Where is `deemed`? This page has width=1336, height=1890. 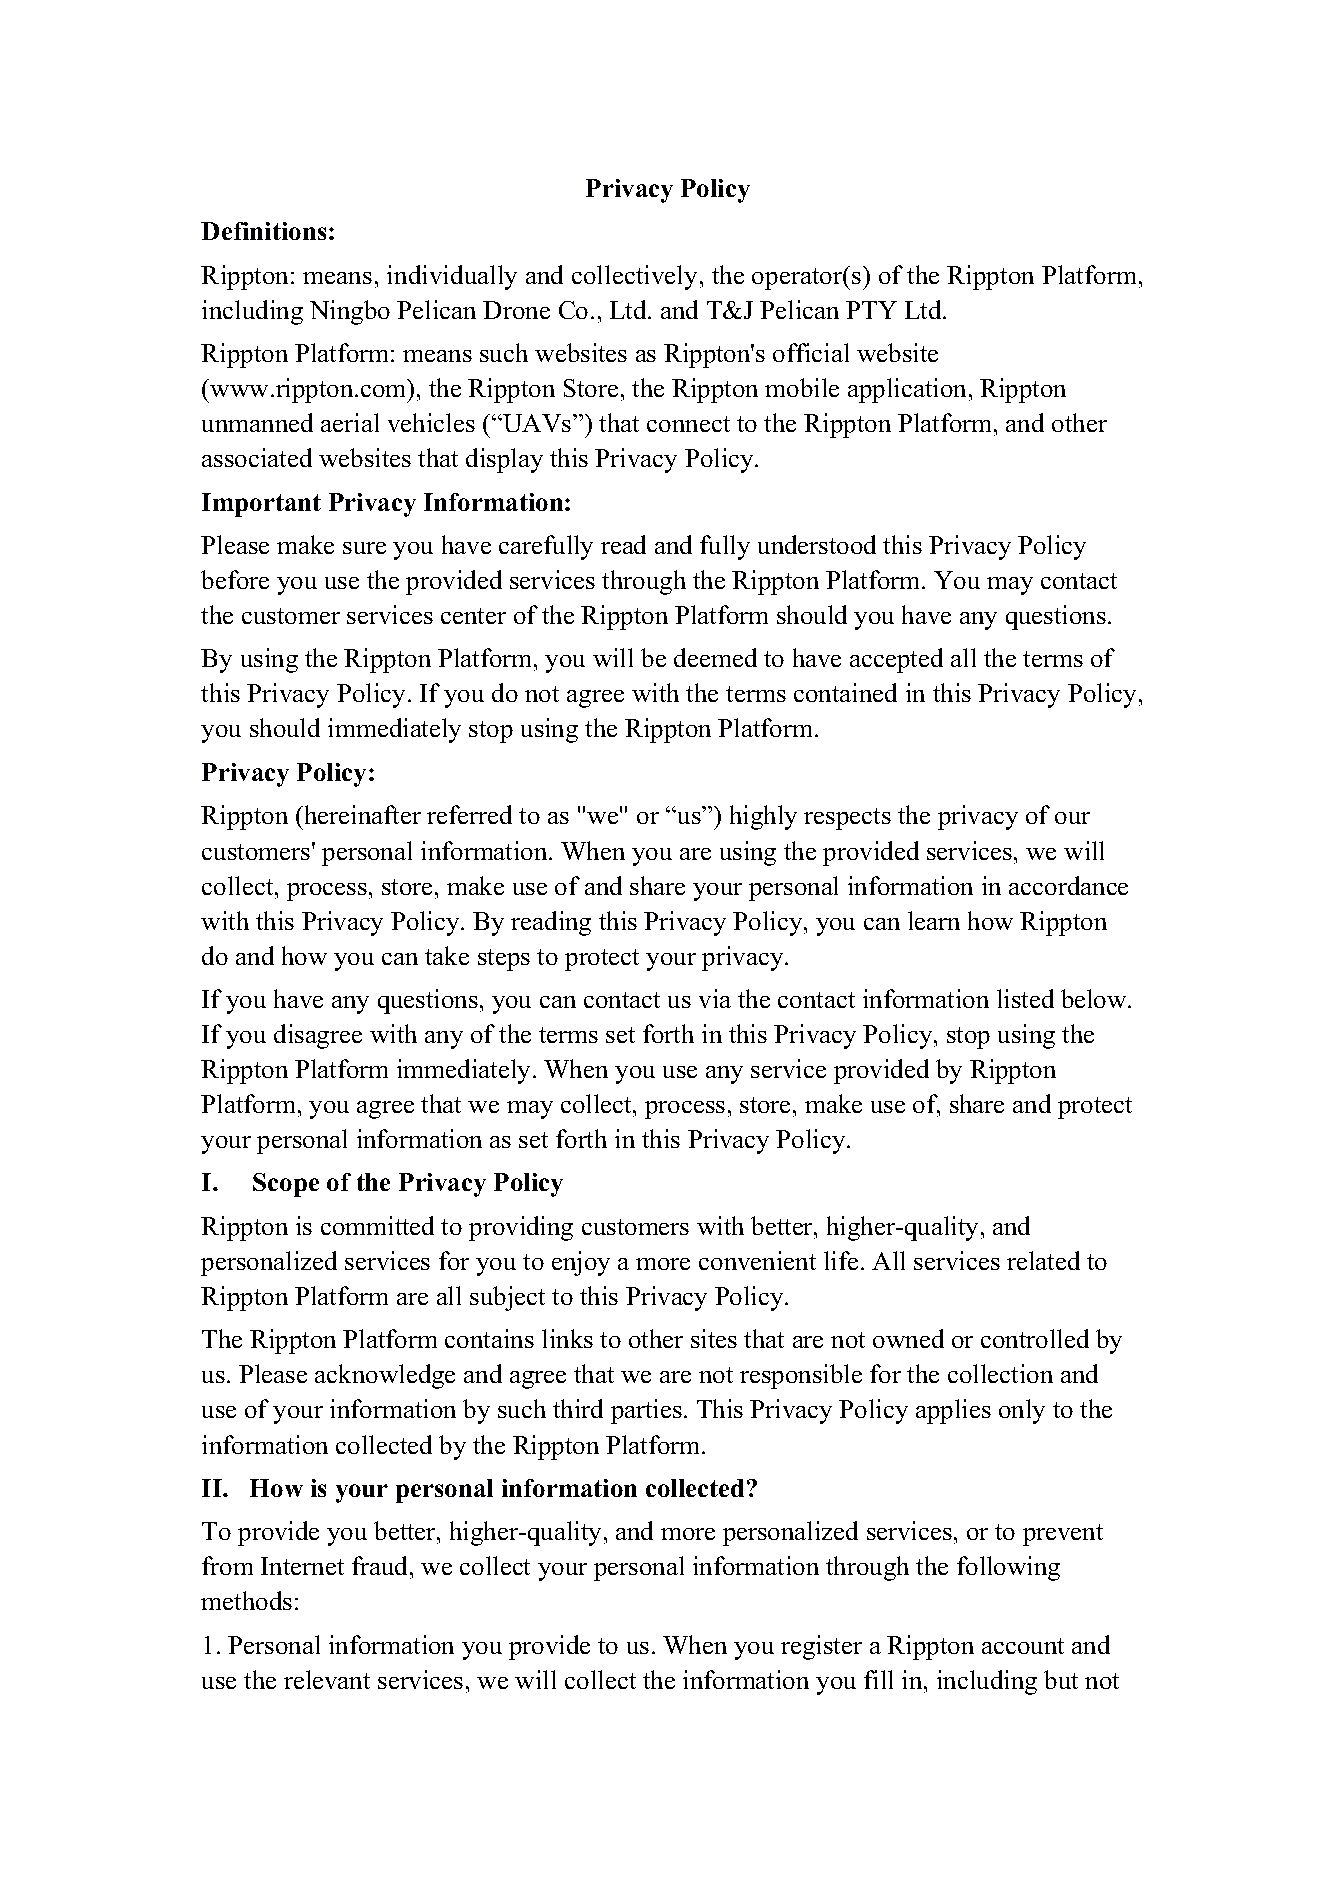 deemed is located at coordinates (715, 657).
